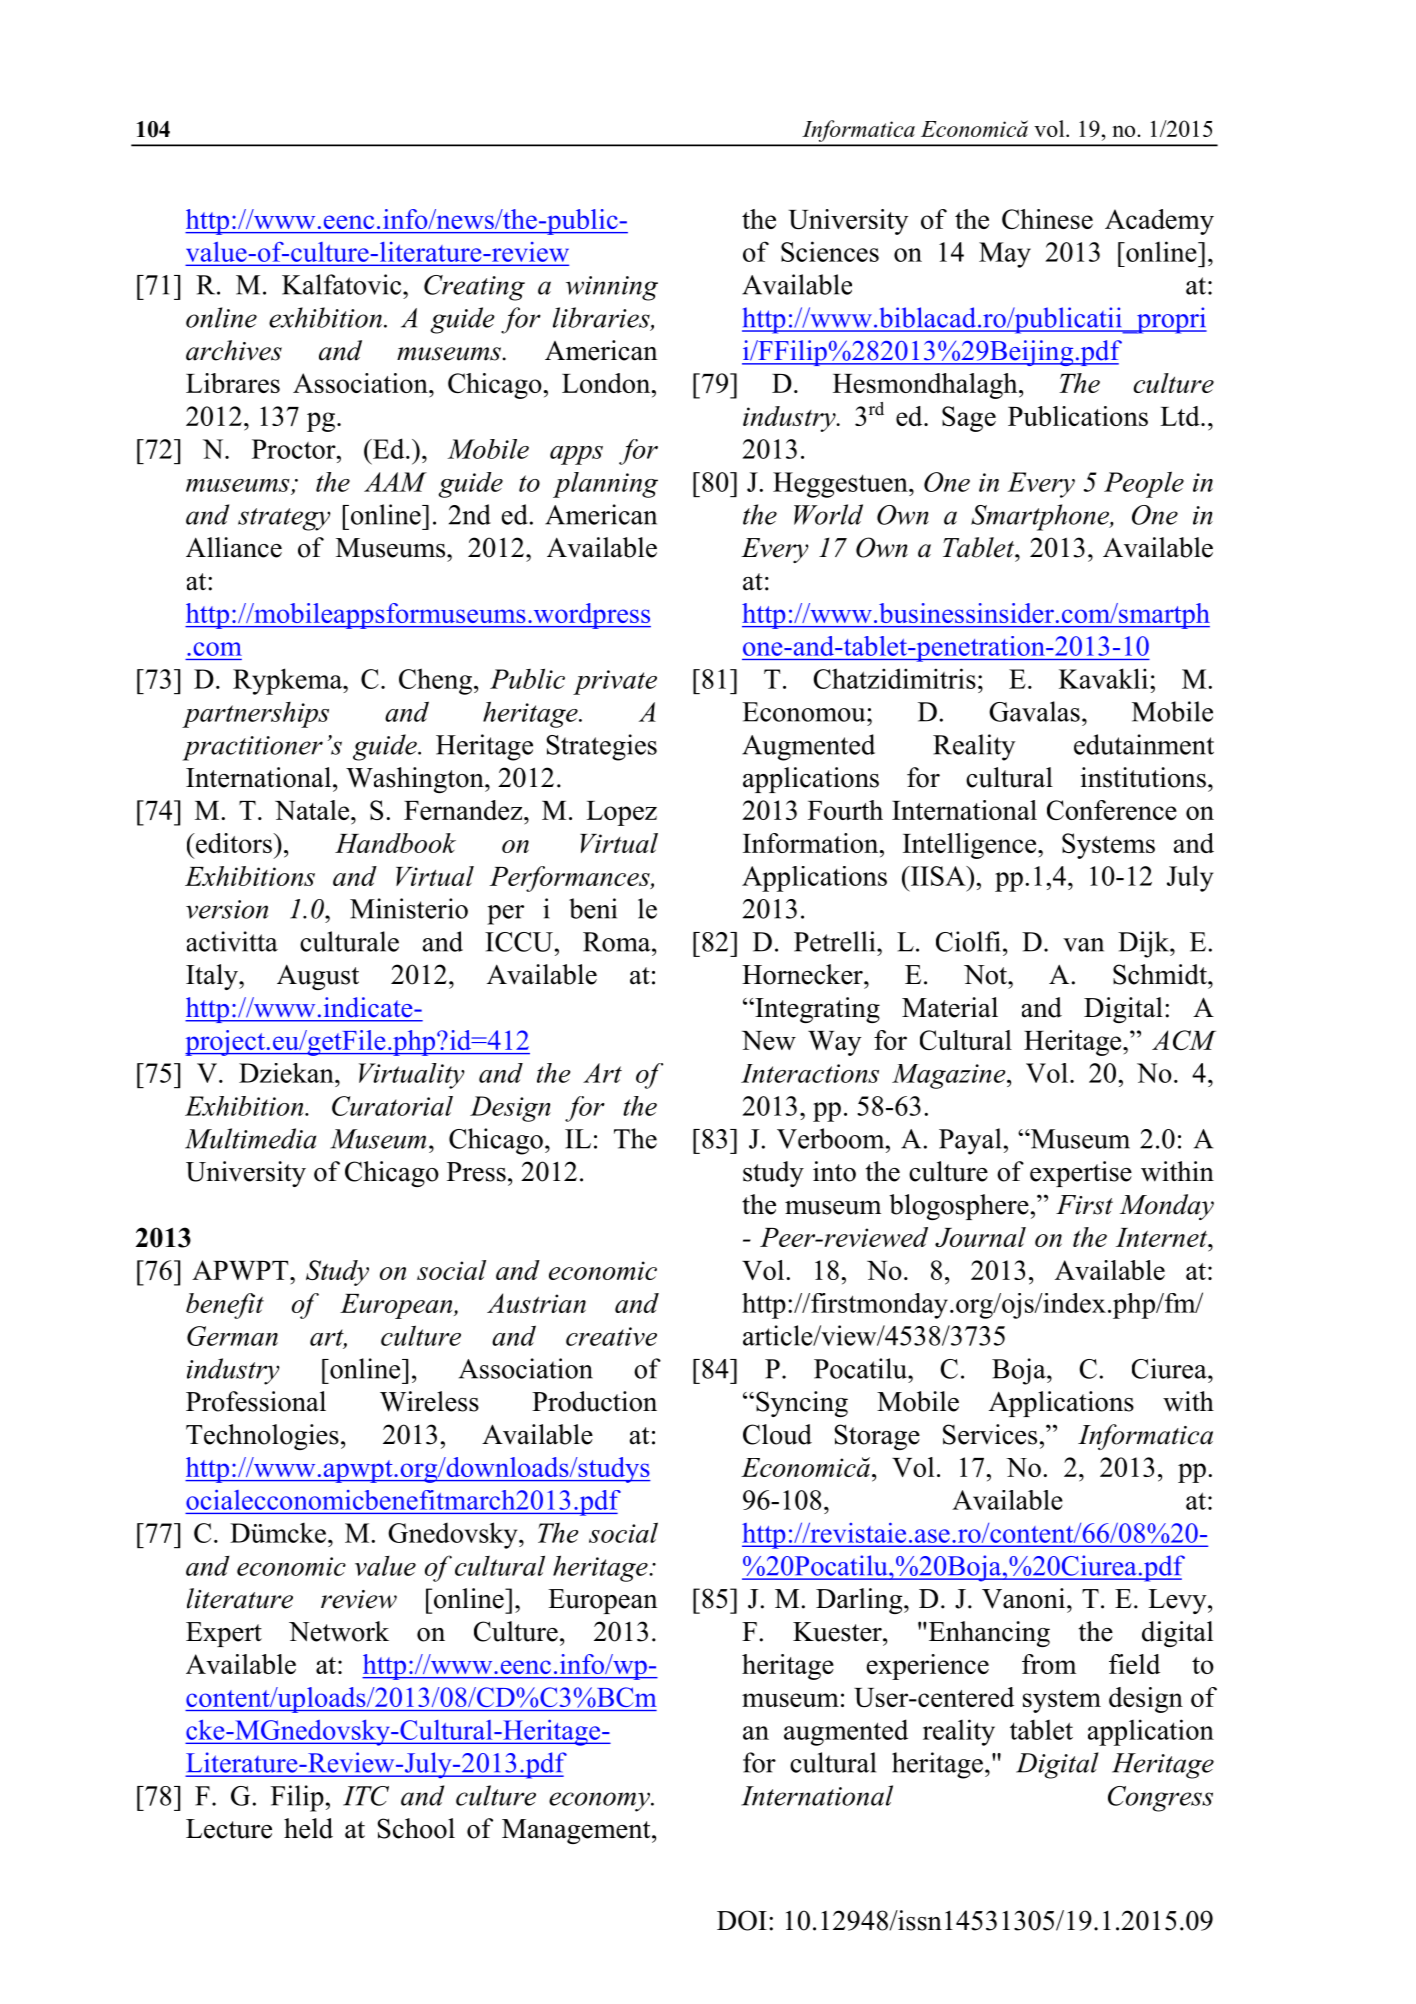 The width and height of the document is (1416, 2004). I want to click on winning, so click(612, 288).
